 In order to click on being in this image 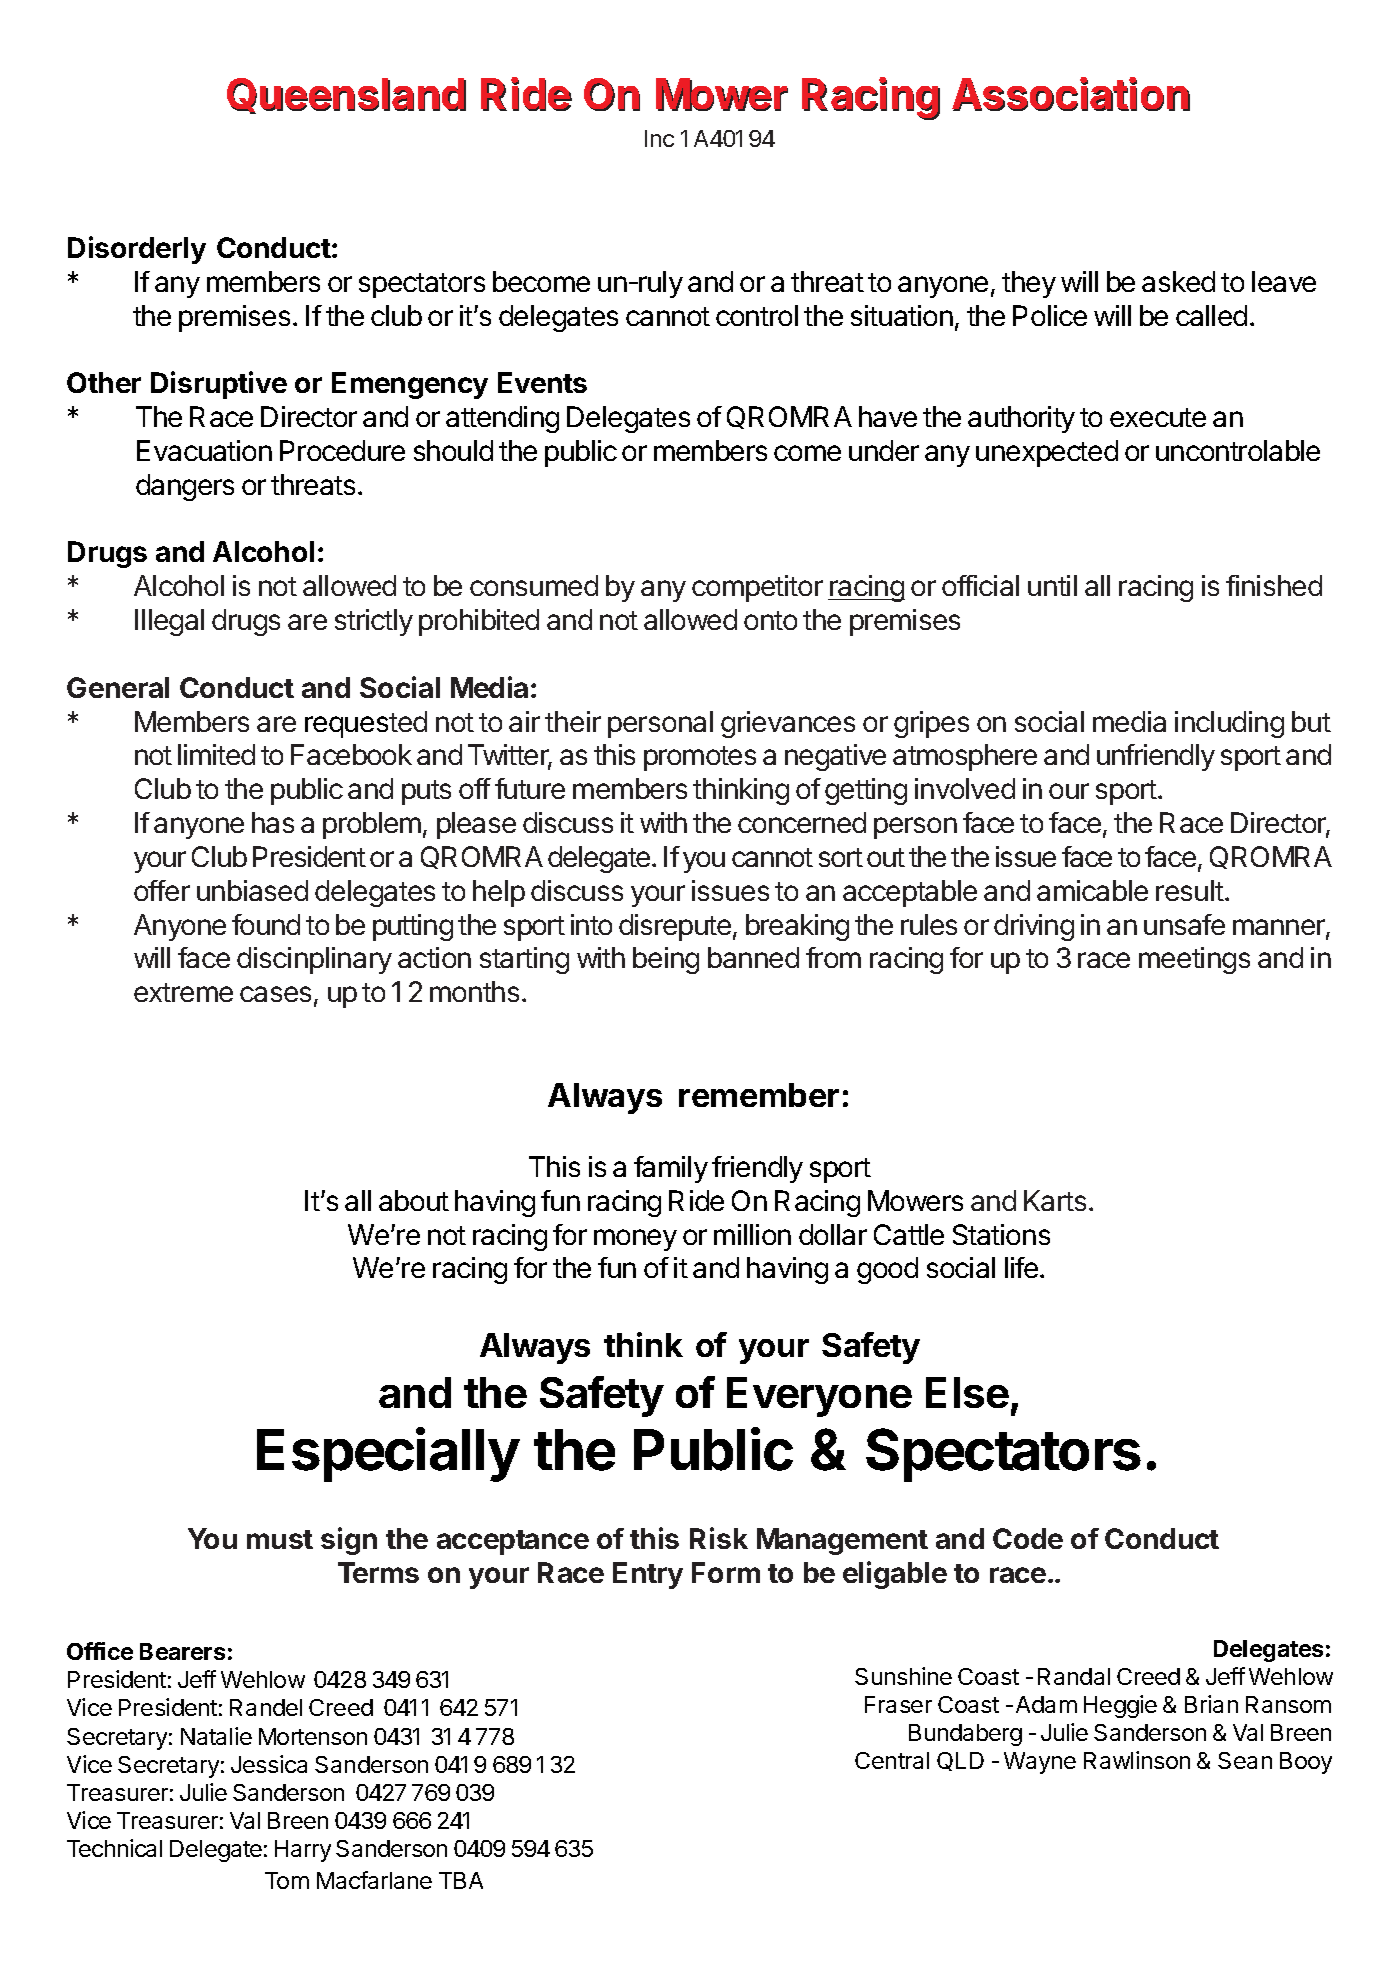, I will do `click(666, 960)`.
